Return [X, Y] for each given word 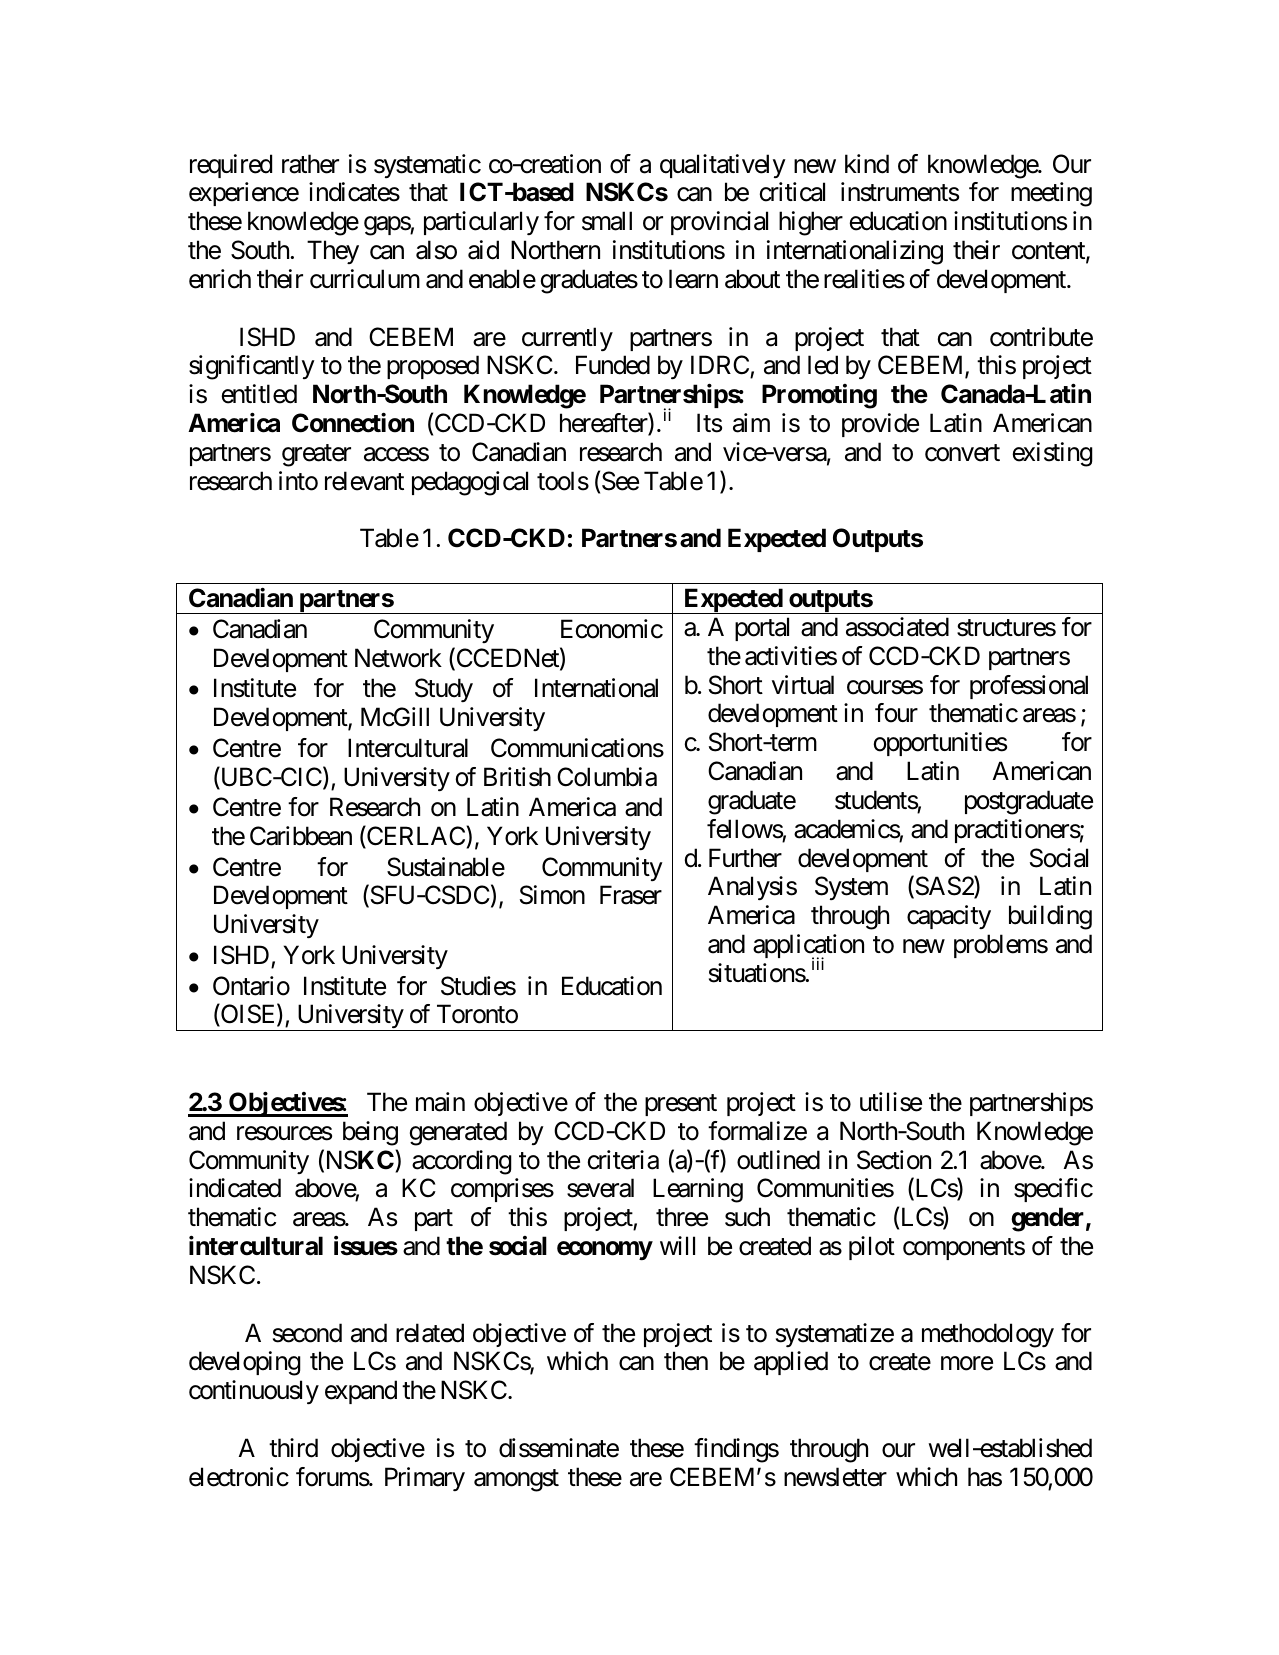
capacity [949, 917]
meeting [1051, 194]
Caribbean [301, 836]
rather [310, 164]
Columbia [607, 777]
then [686, 1361]
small [607, 221]
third [293, 1448]
